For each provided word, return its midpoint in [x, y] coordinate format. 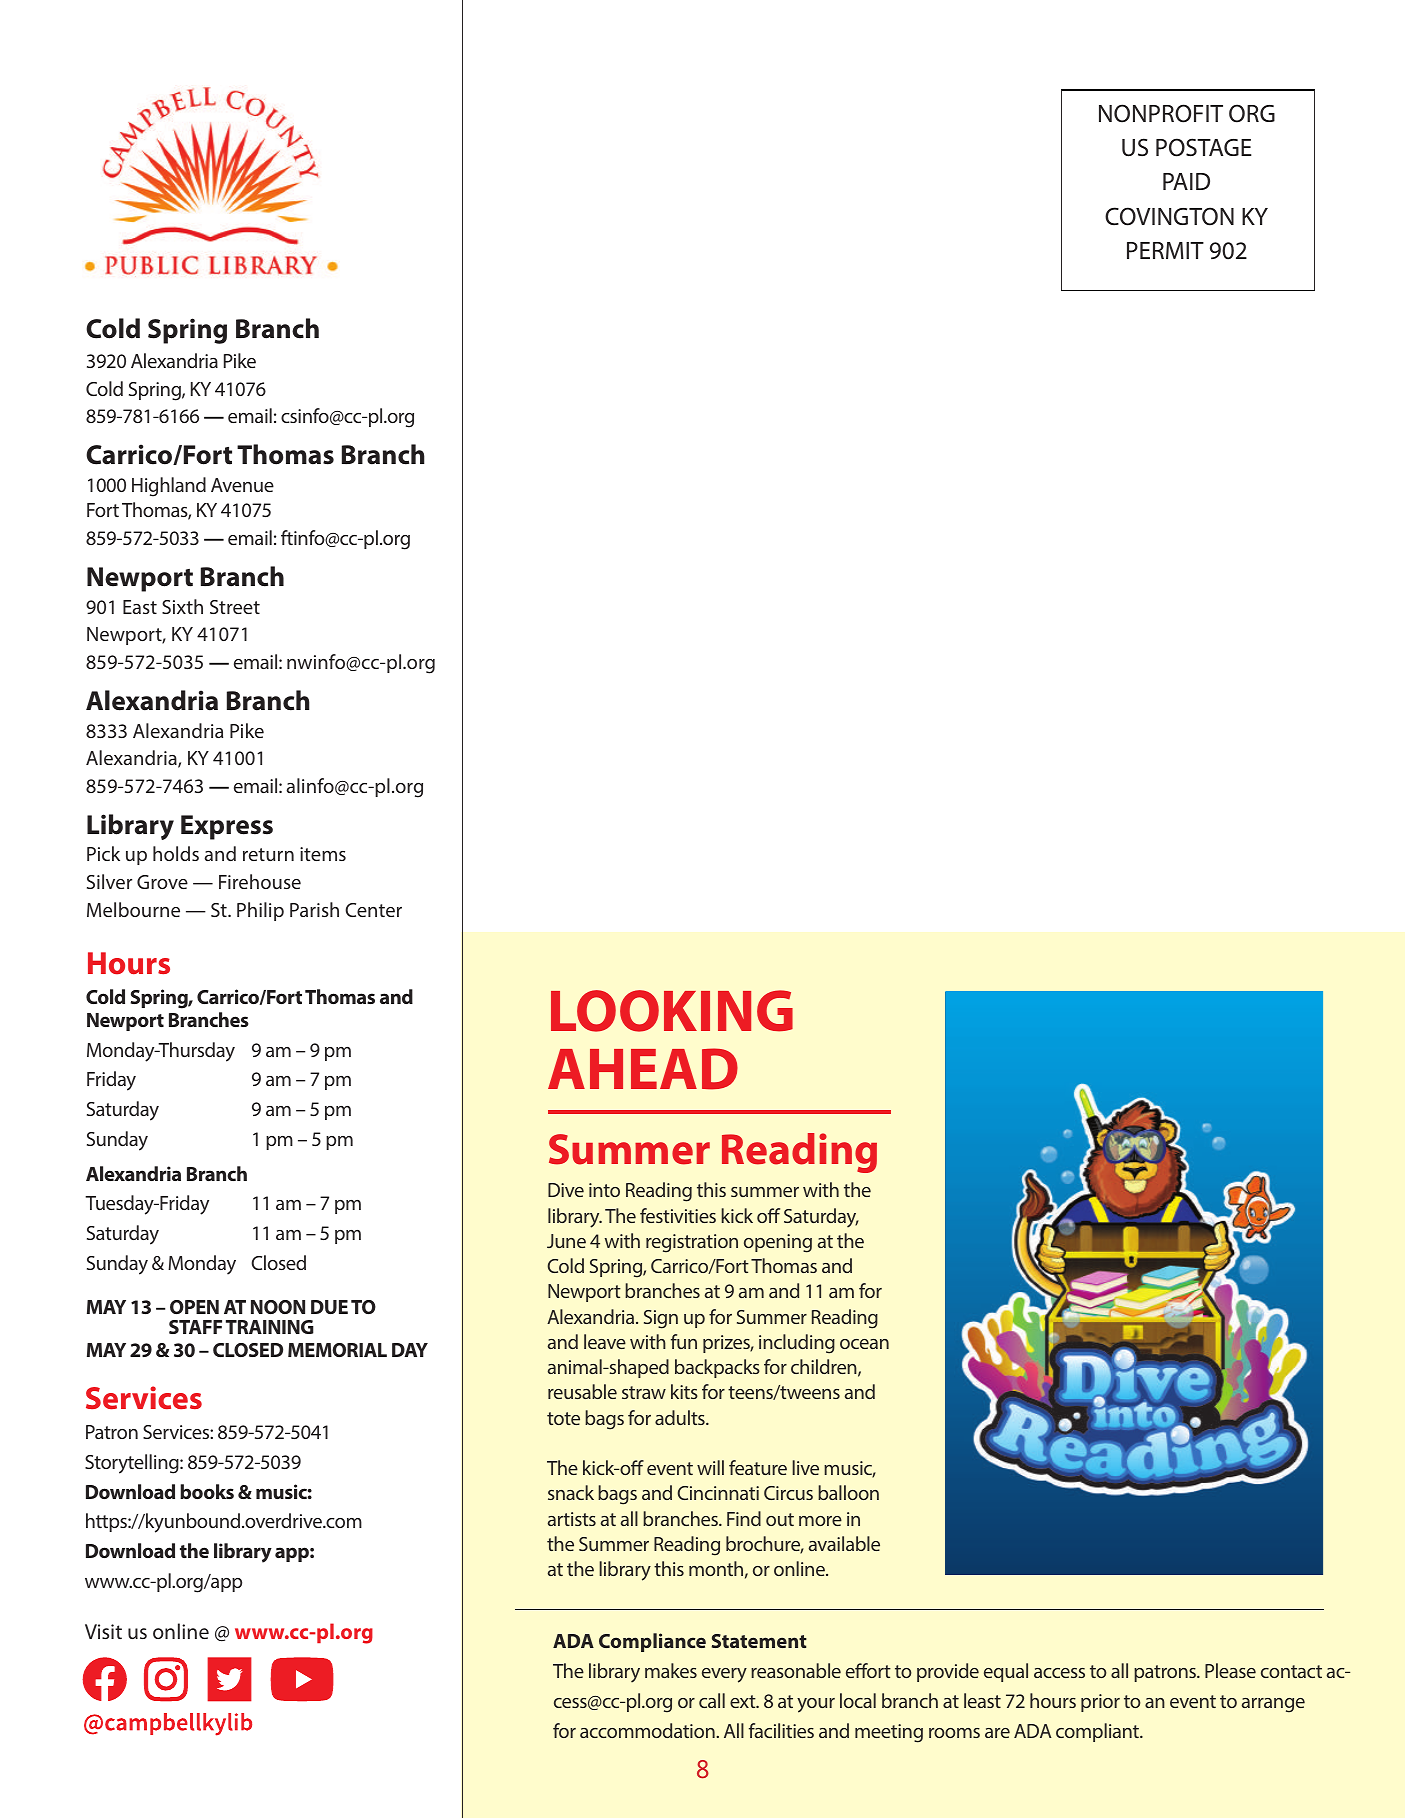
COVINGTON [1169, 216]
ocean [864, 1344]
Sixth [182, 606]
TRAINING [270, 1327]
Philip [260, 911]
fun [684, 1341]
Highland [169, 487]
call [712, 1700]
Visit [103, 1631]
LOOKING [672, 1011]
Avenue [242, 485]
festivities [678, 1215]
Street [235, 607]
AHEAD [643, 1069]
